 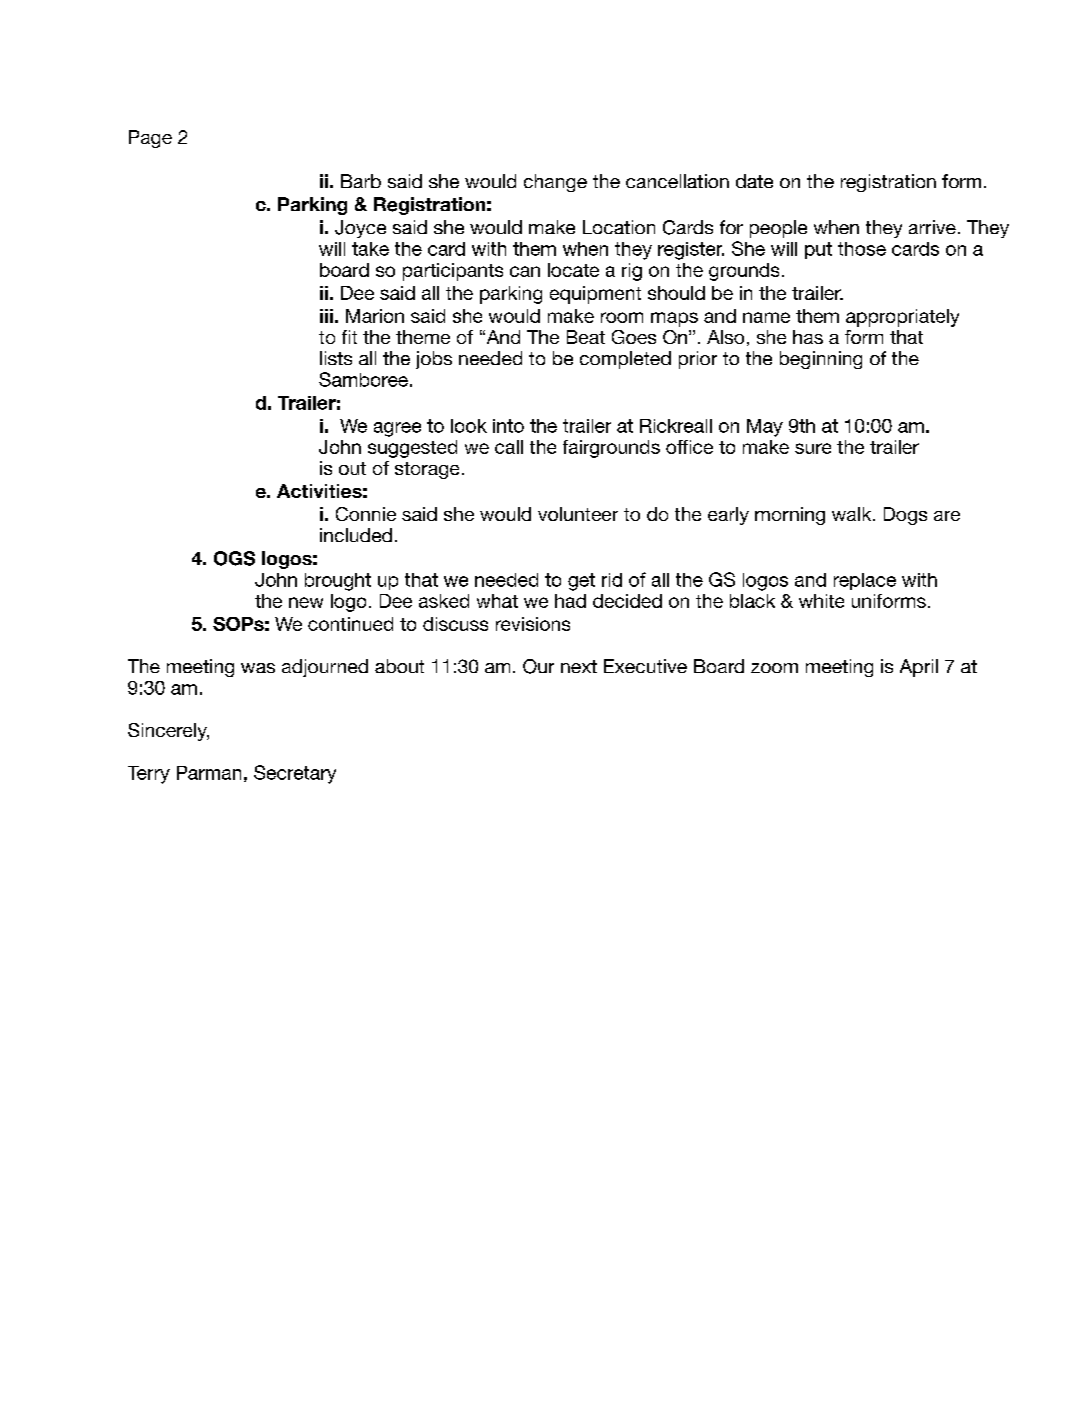 What do you see at coordinates (821, 360) in the screenshot?
I see `beginning` at bounding box center [821, 360].
